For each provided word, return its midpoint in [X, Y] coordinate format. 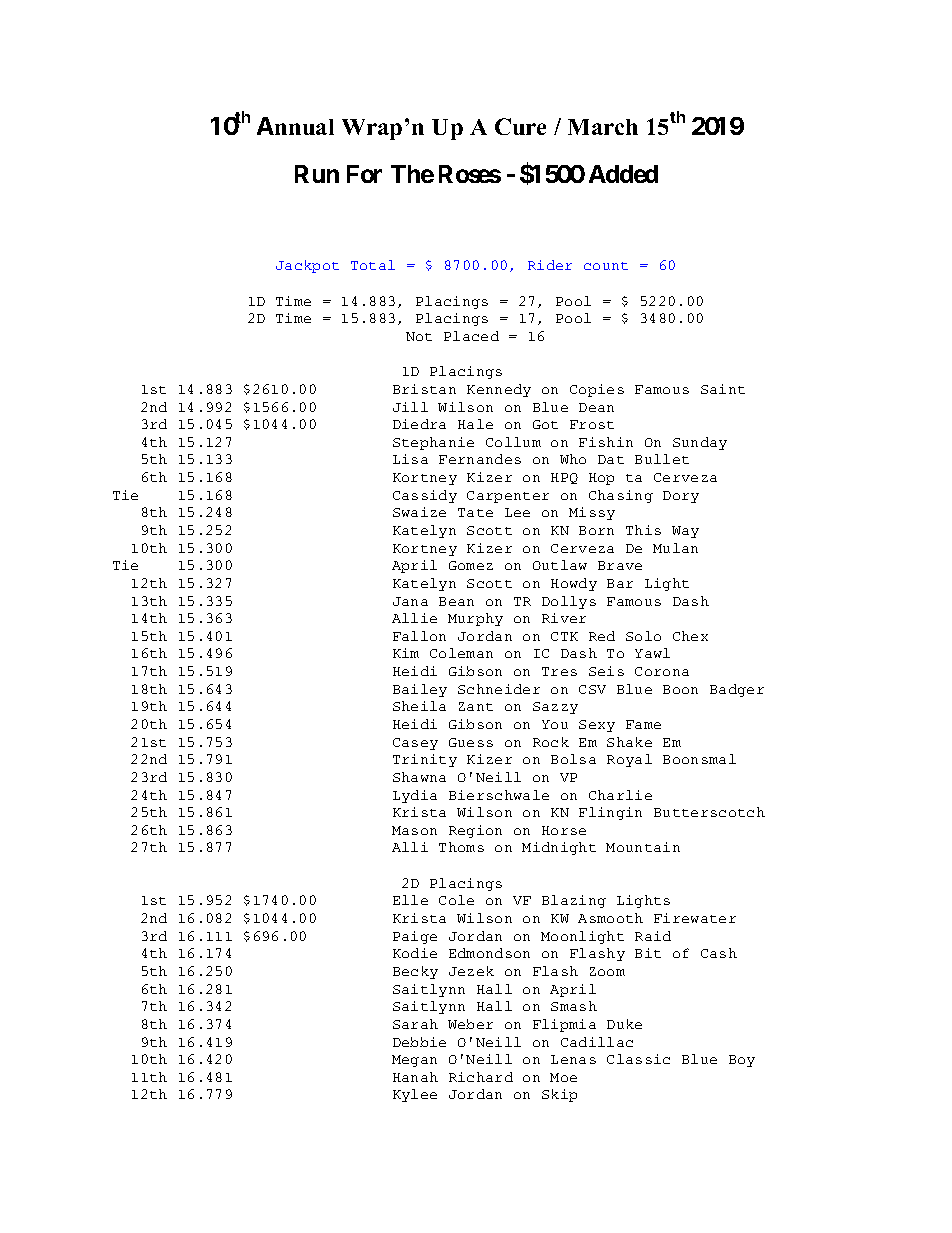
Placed [471, 336]
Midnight [559, 848]
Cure [520, 126]
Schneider [499, 689]
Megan [414, 1061]
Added [623, 174]
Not [419, 336]
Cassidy [425, 496]
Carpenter [508, 497]
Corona [662, 671]
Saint [723, 389]
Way [685, 532]
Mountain [643, 847]
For [364, 174]
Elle [410, 900]
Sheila [419, 706]
